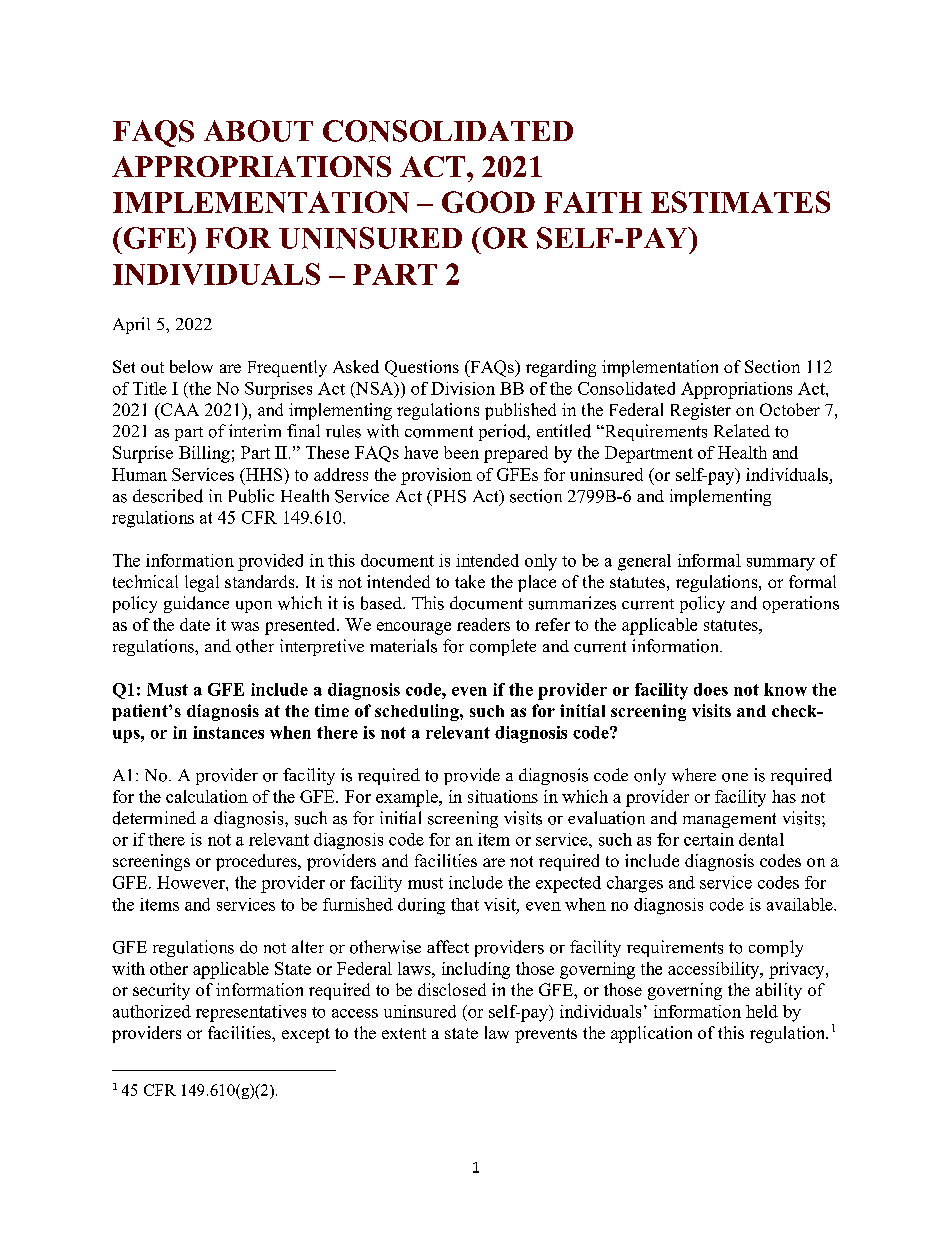  What do you see at coordinates (740, 202) in the screenshot?
I see `ESTIMATES` at bounding box center [740, 202].
